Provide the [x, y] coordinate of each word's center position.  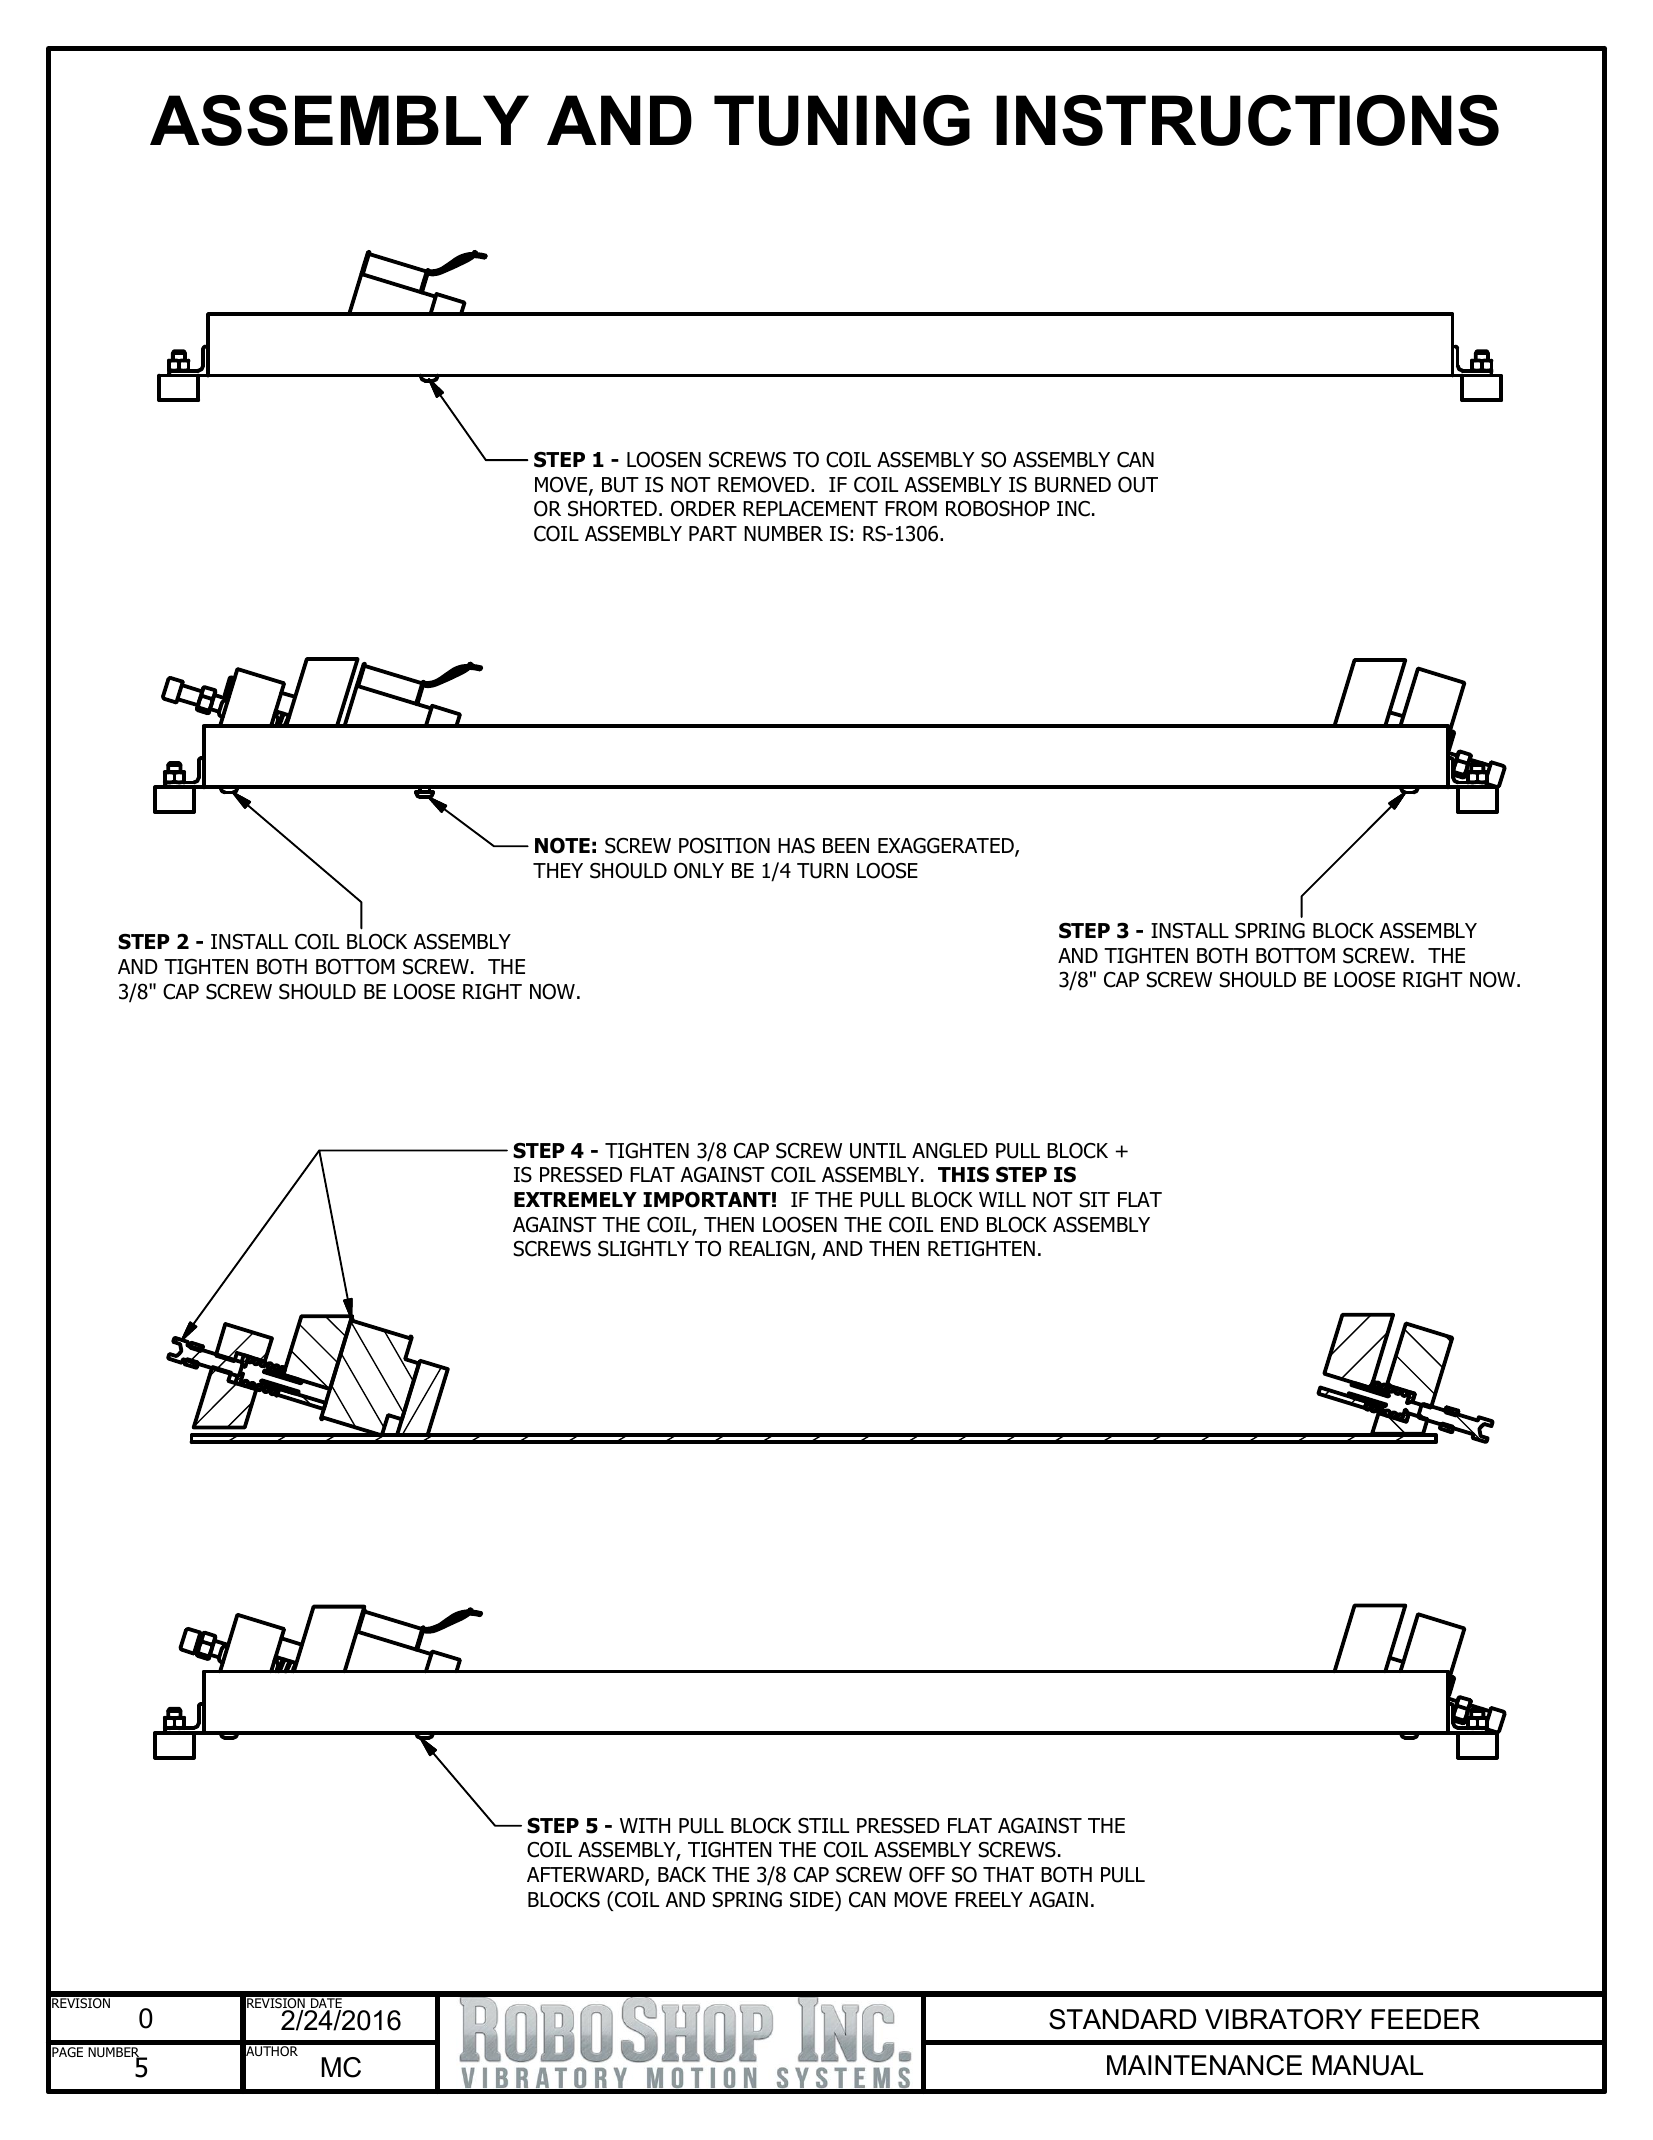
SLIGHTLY [643, 1249]
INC [1073, 509]
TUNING [842, 120]
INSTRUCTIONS [1247, 120]
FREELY [989, 1899]
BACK [682, 1875]
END [960, 1224]
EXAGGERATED [947, 847]
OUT [1138, 484]
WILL [1002, 1199]
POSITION [724, 845]
